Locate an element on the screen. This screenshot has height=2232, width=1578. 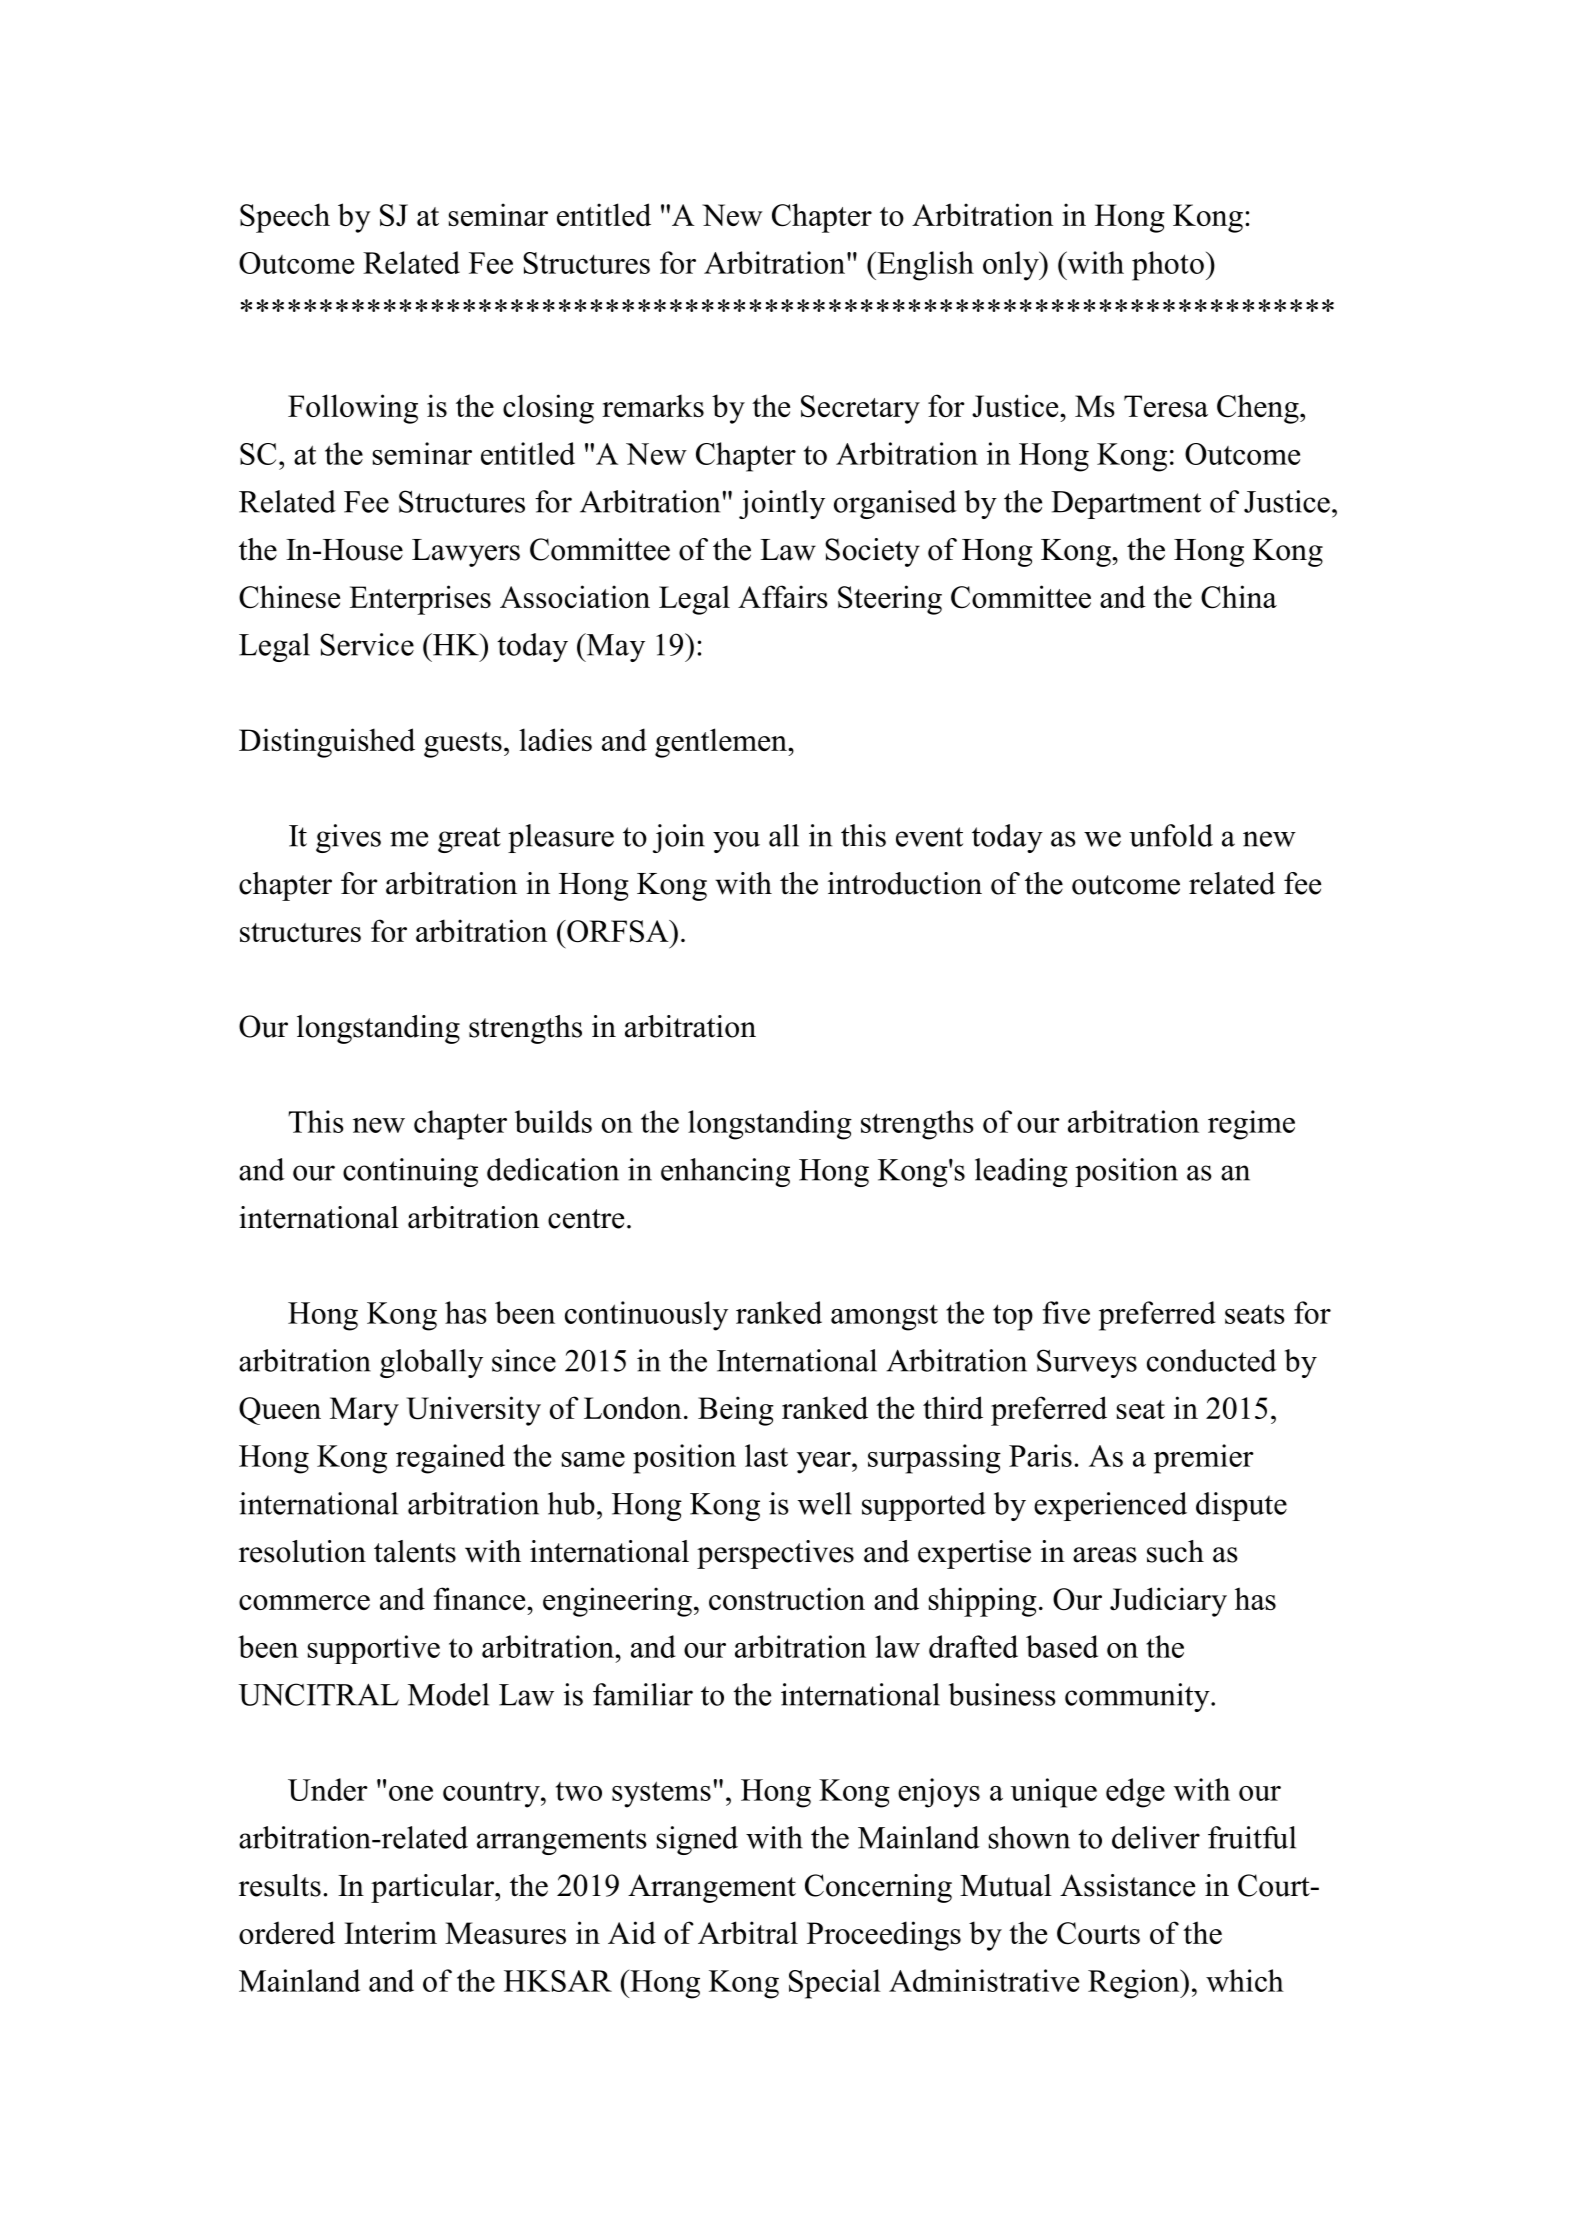
regime is located at coordinates (1251, 1125).
